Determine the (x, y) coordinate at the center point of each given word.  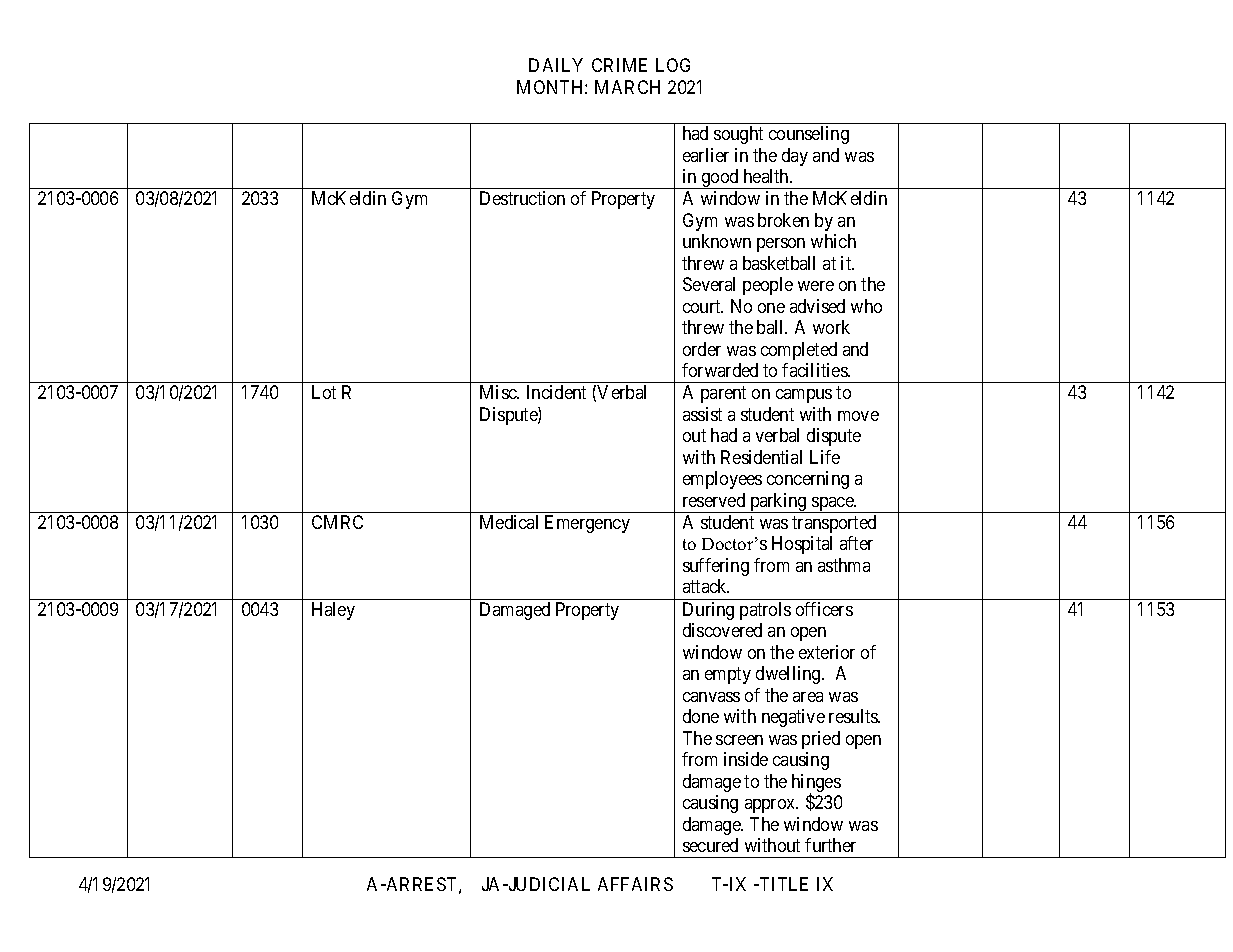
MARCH (627, 87)
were (816, 286)
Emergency (587, 524)
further (830, 845)
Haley (333, 611)
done (701, 716)
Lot (324, 392)
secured (710, 845)
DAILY (556, 65)
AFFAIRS (635, 884)
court (703, 306)
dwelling (789, 675)
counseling (809, 135)
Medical (509, 522)
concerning (808, 480)
